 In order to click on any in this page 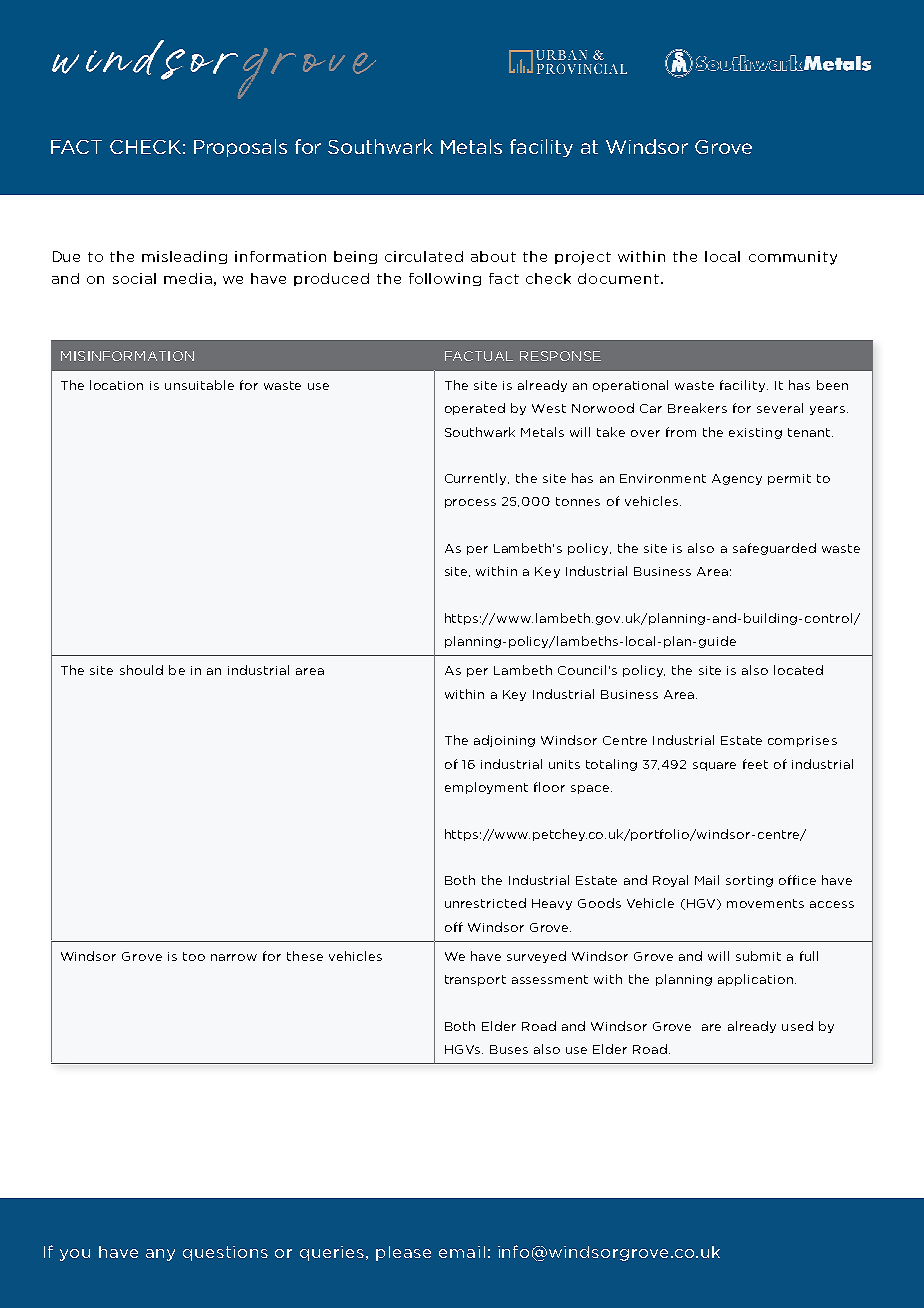, I will do `click(160, 1255)`.
